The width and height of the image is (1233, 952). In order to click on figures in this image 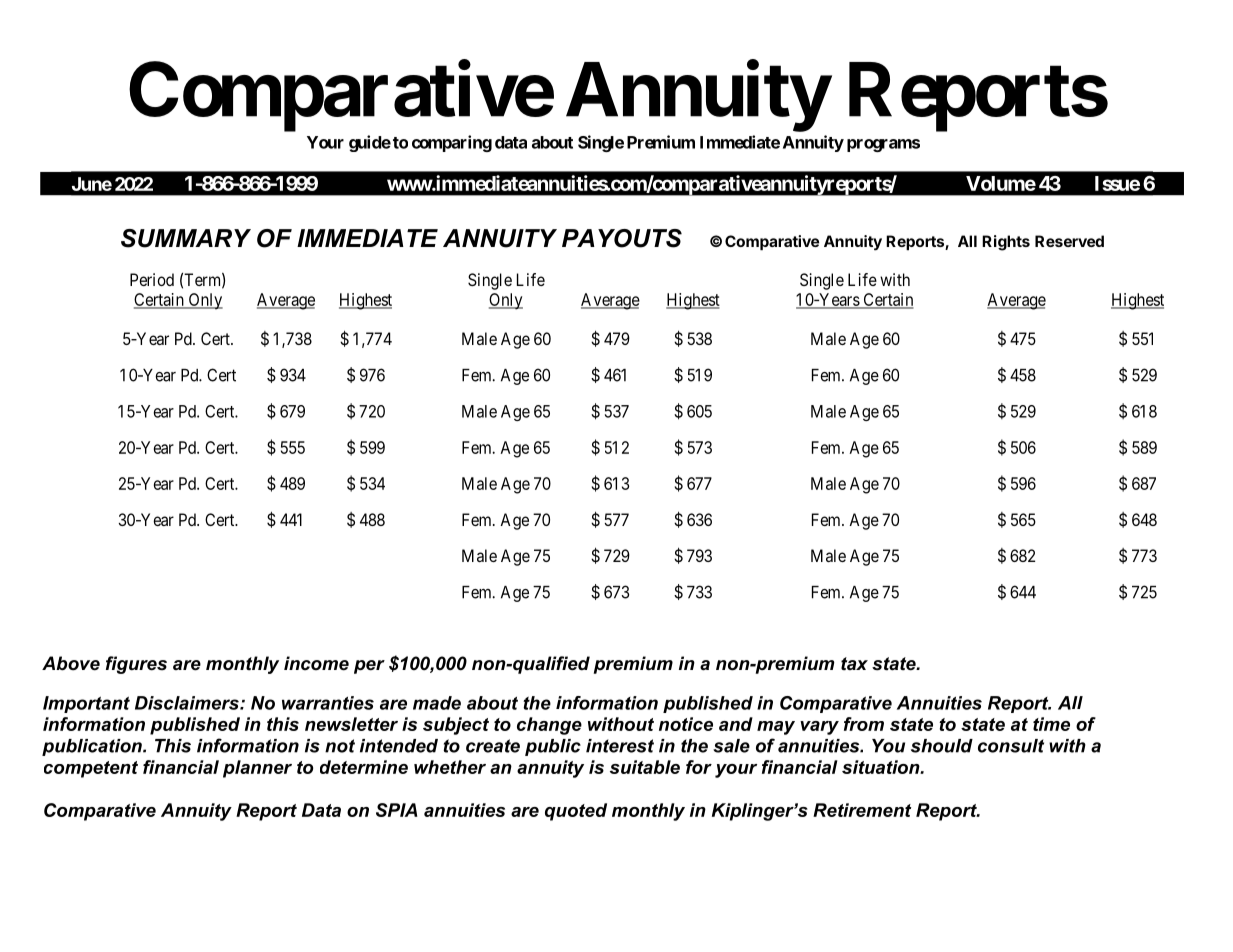, I will do `click(136, 665)`.
